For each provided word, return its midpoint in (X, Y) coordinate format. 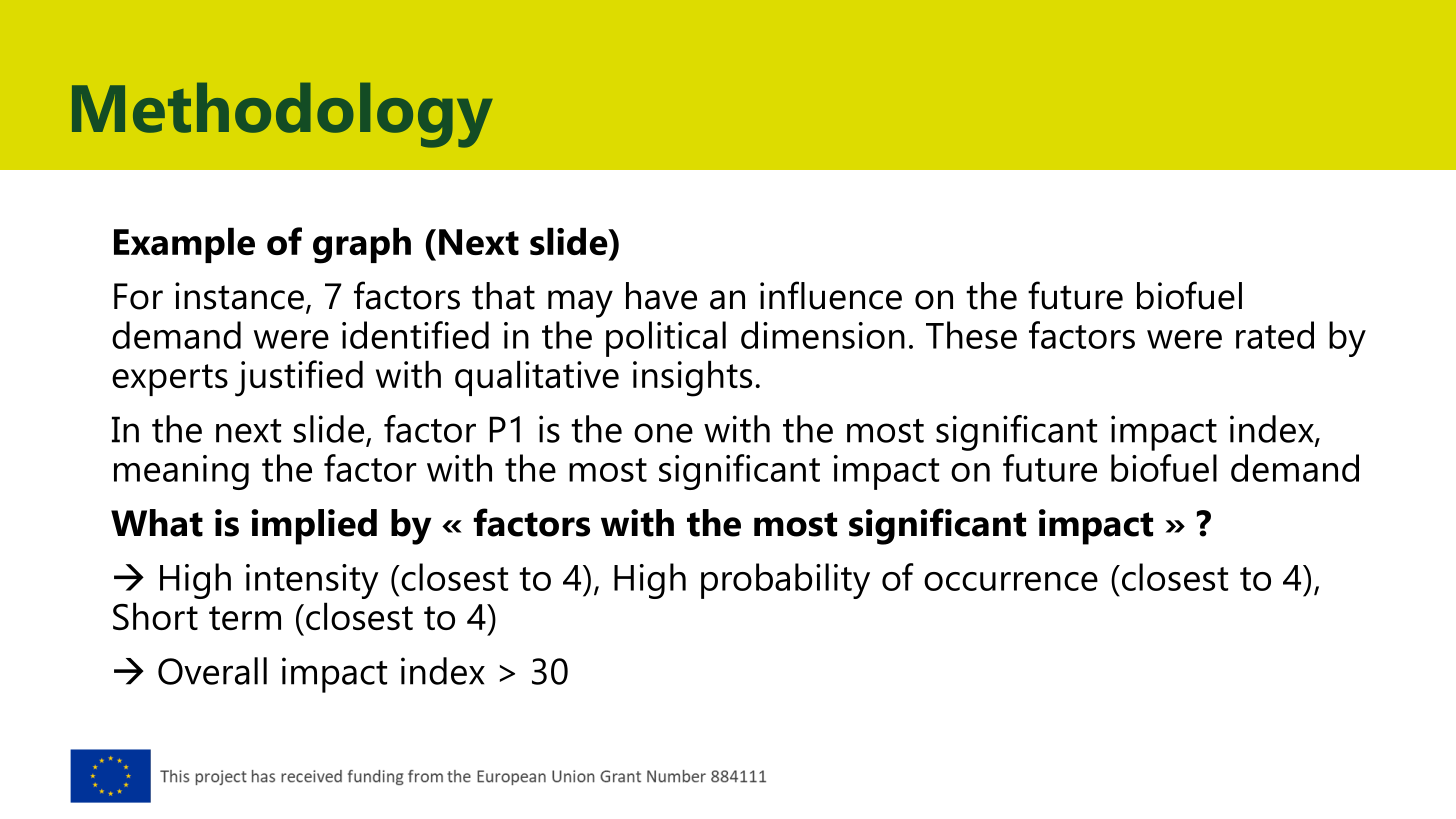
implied (314, 527)
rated (1275, 335)
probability (785, 581)
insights (692, 378)
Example (184, 245)
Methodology (282, 115)
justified (299, 378)
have (661, 296)
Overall (212, 671)
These (971, 335)
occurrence (1011, 581)
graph (362, 245)
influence (831, 295)
